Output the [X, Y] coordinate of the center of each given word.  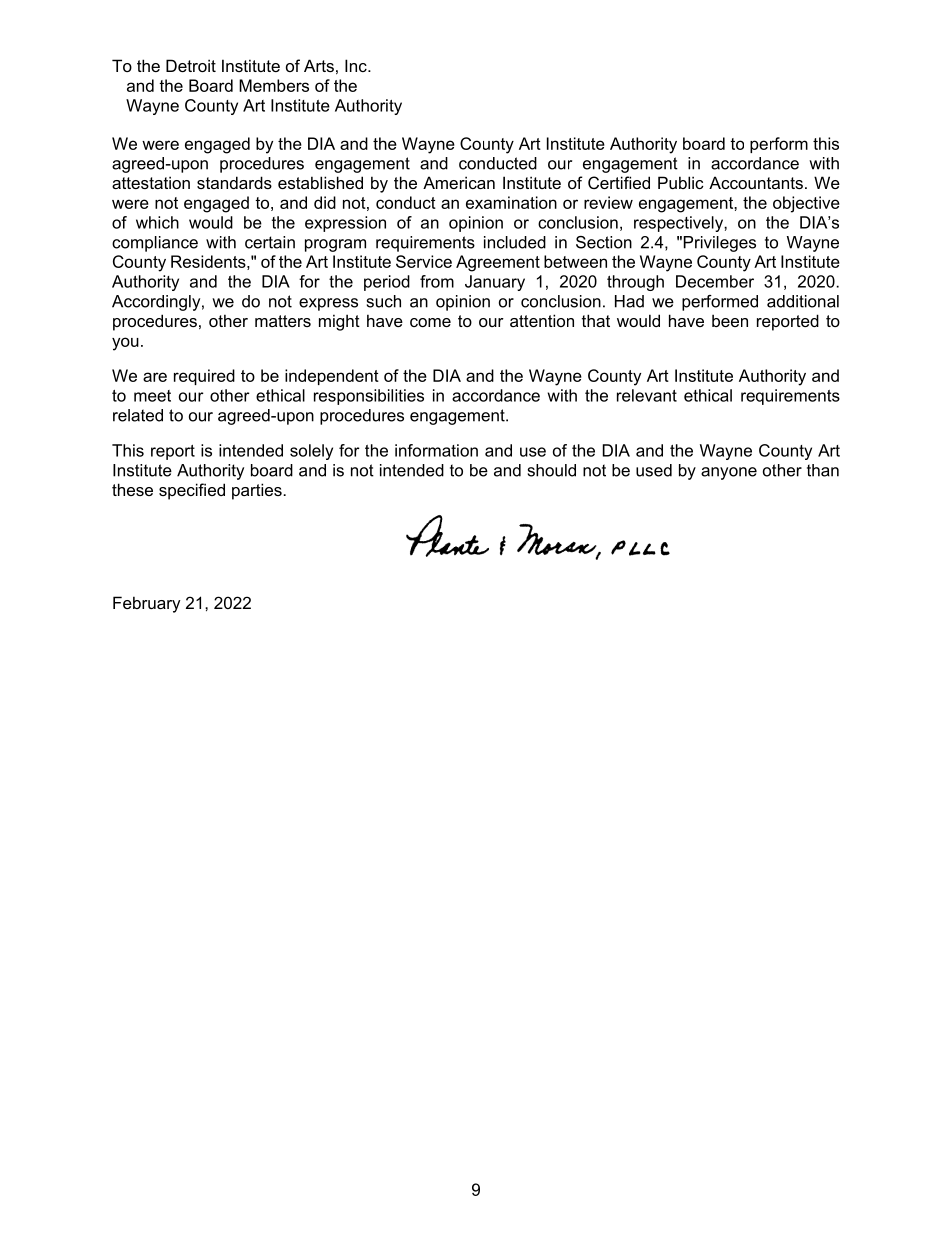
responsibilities [369, 397]
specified [192, 491]
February [147, 604]
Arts [319, 65]
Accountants [756, 182]
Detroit [191, 65]
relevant [647, 395]
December [715, 281]
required [204, 377]
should [552, 470]
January [495, 283]
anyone [729, 473]
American [459, 182]
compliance [155, 244]
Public [681, 182]
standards [234, 182]
